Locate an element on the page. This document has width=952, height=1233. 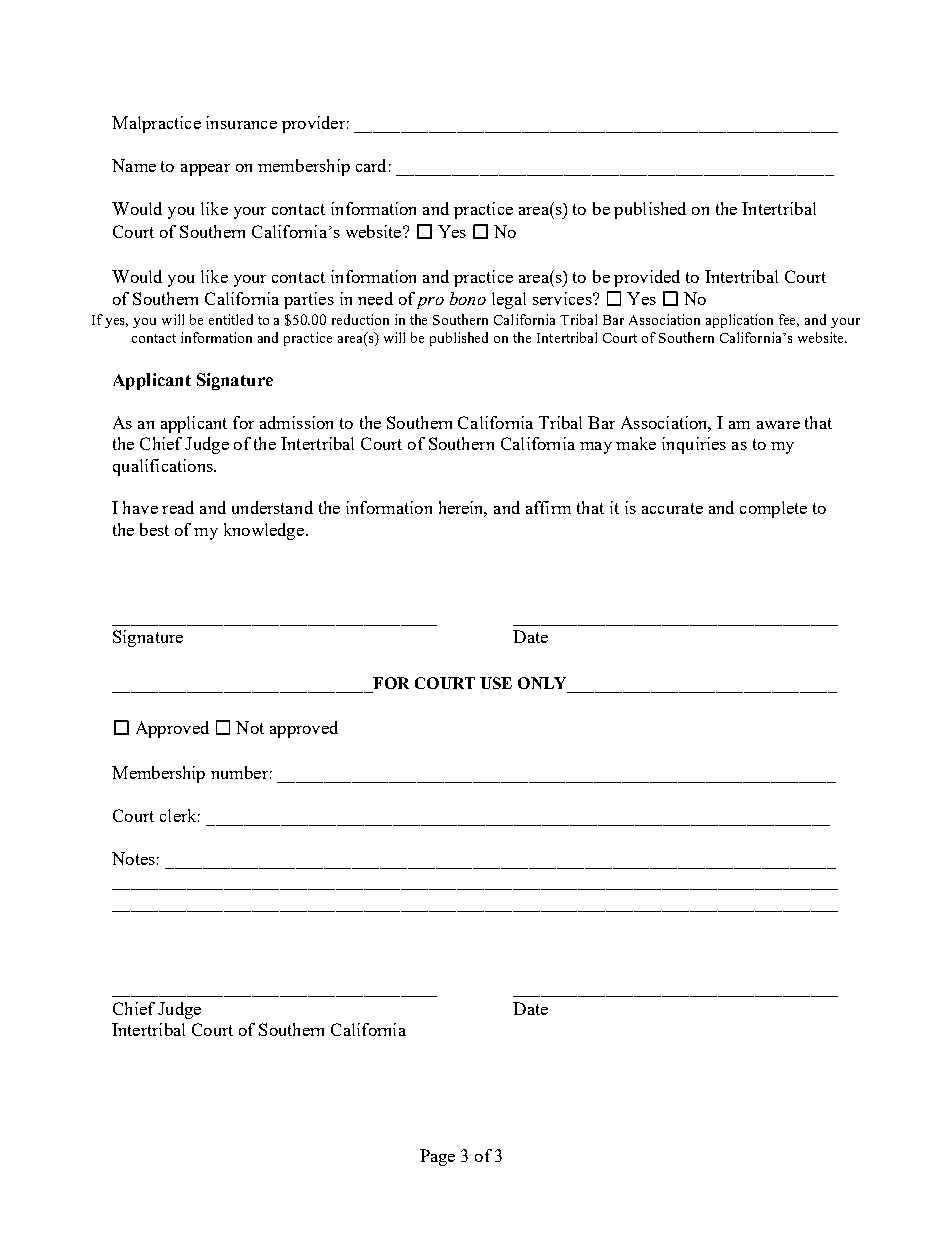
provided is located at coordinates (647, 278).
